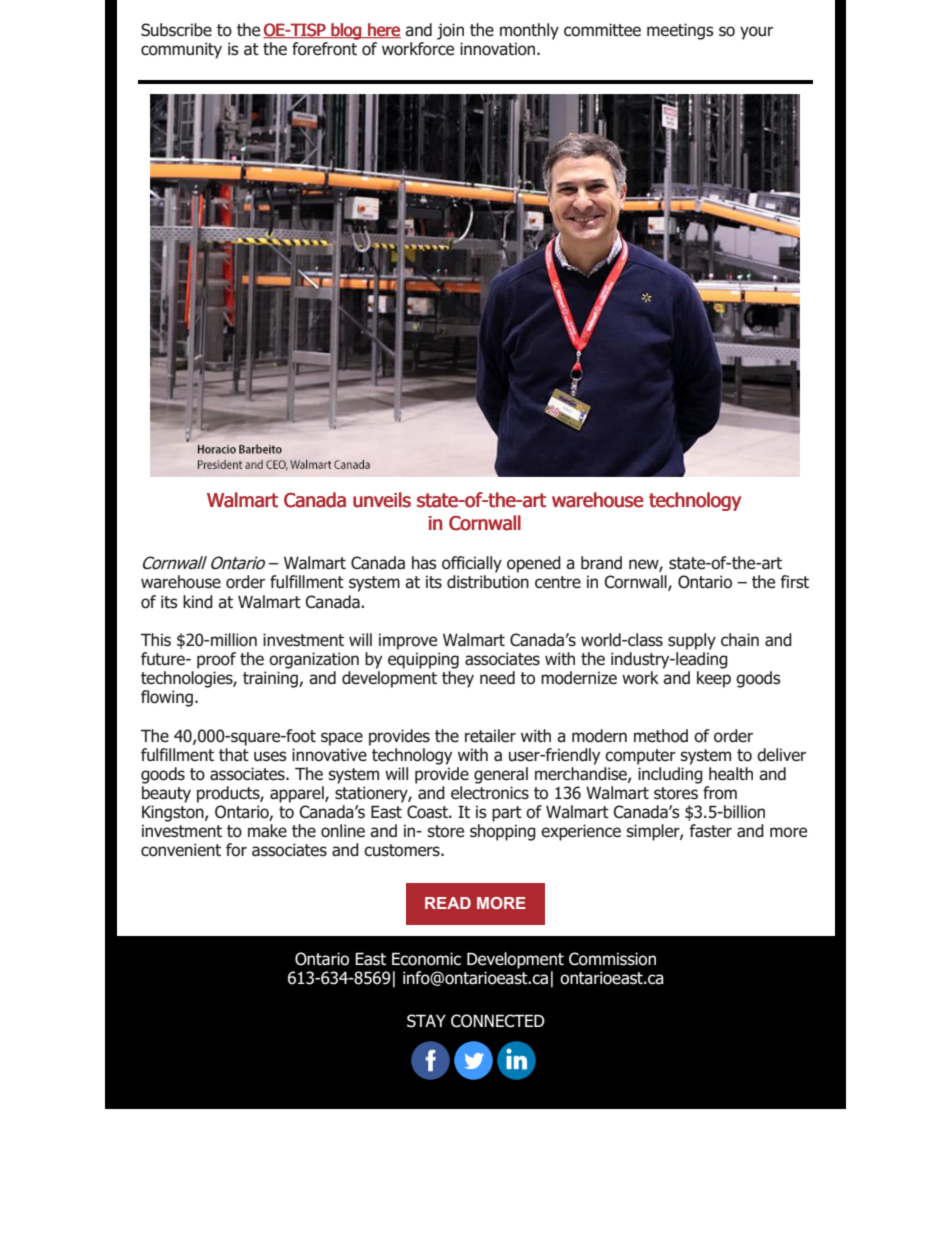 The image size is (952, 1233). Describe the element at coordinates (472, 564) in the screenshot. I see `officially` at that location.
